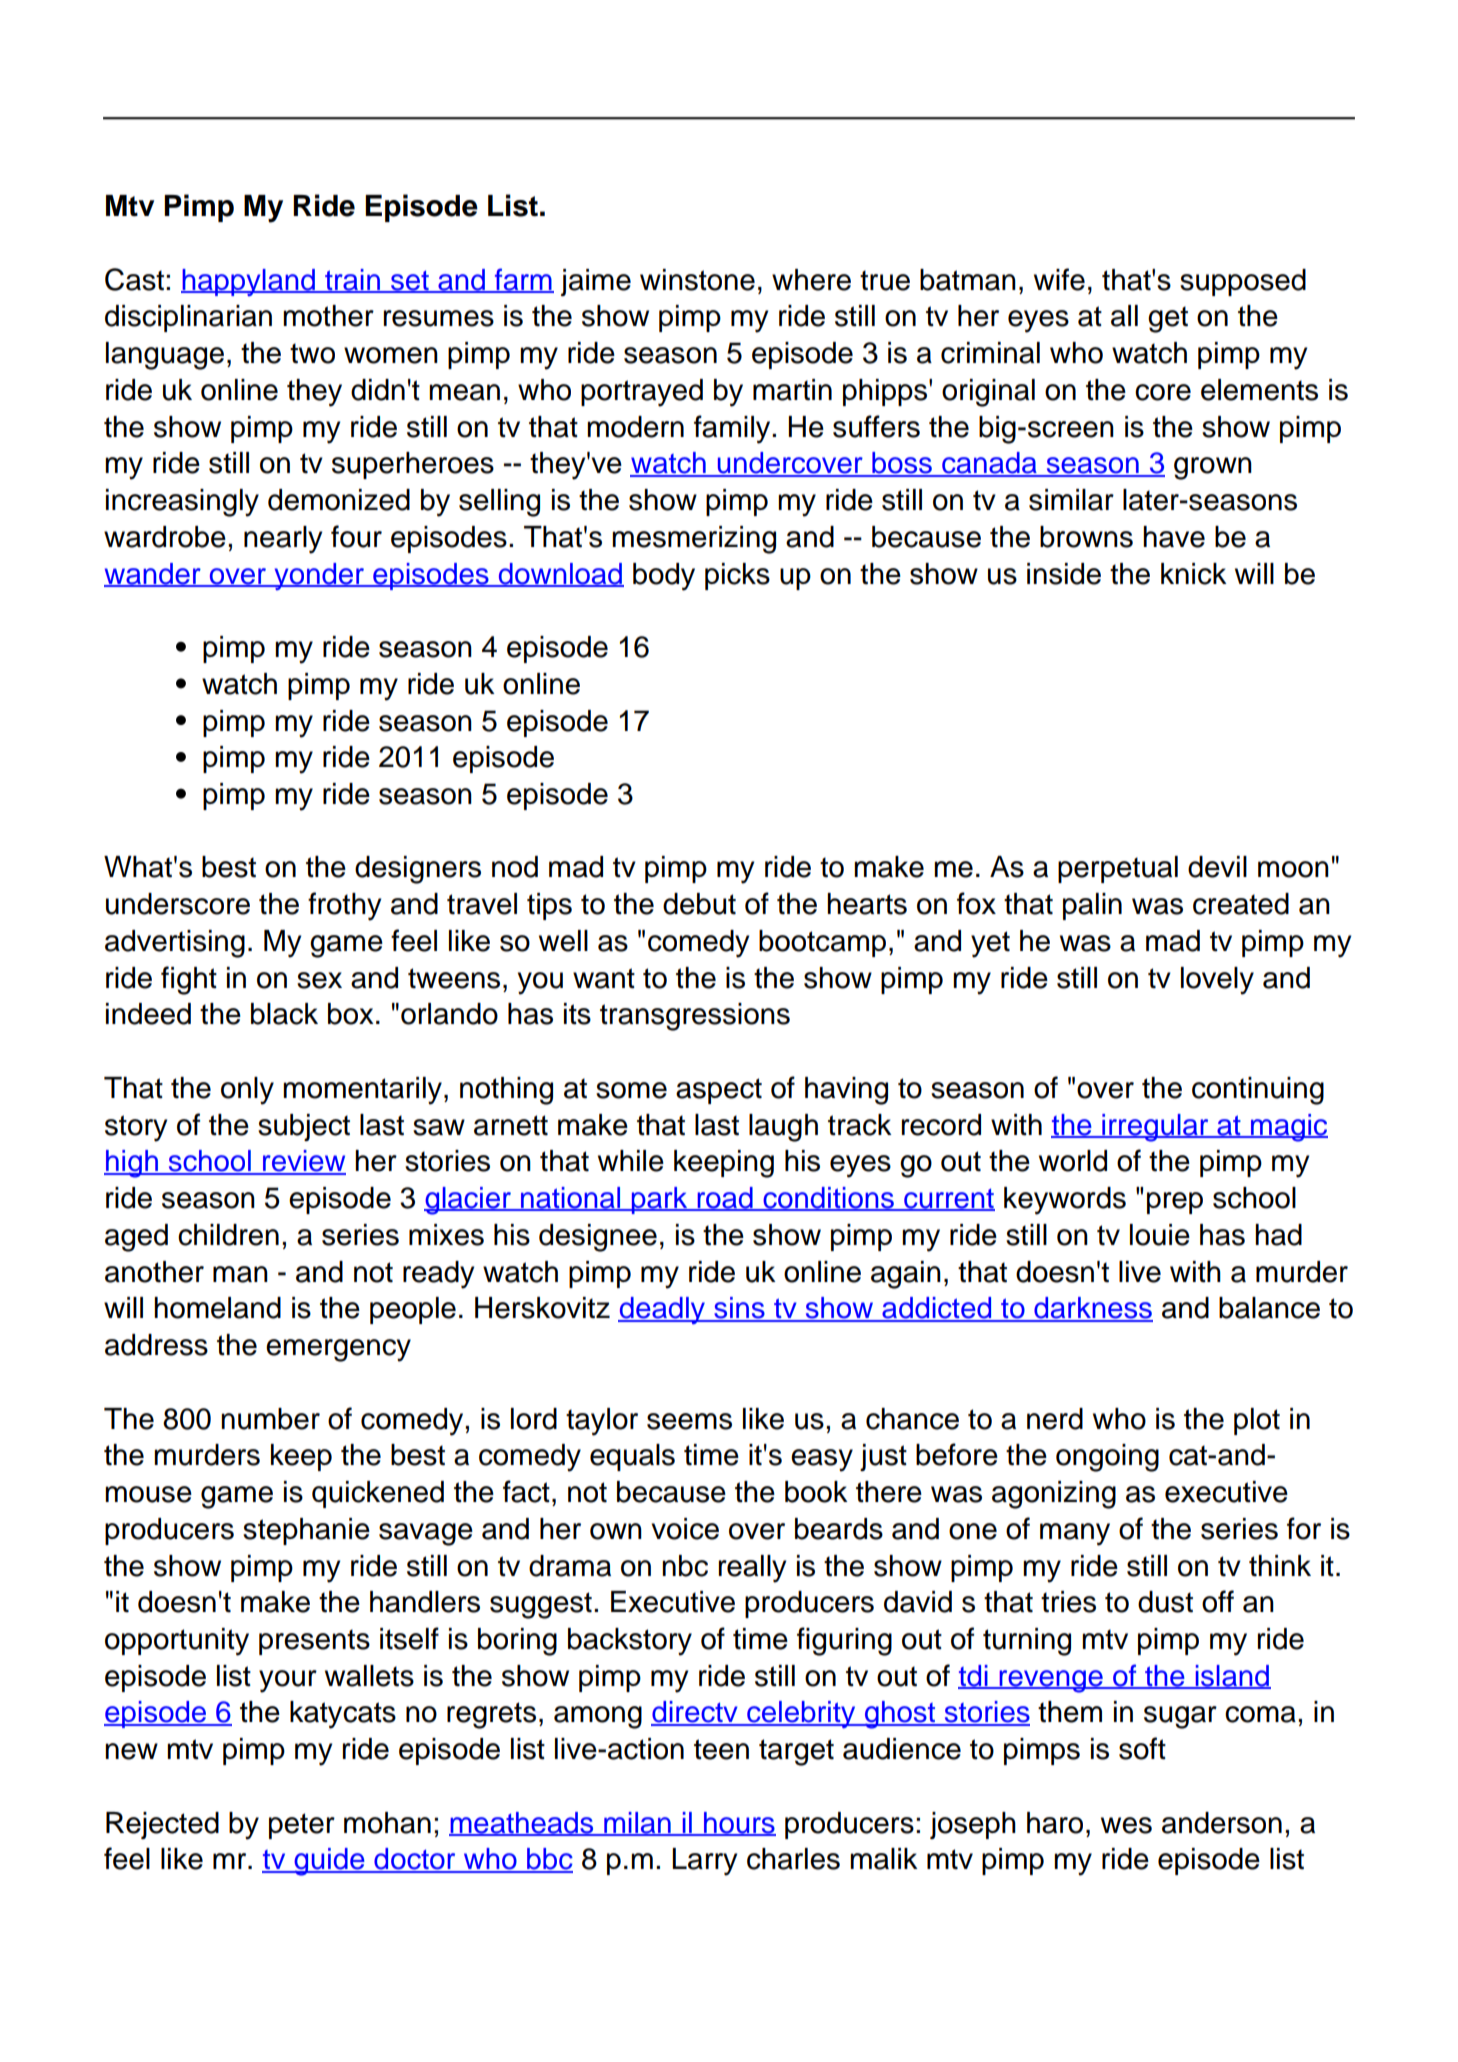 This screenshot has width=1458, height=2062. What do you see at coordinates (312, 353) in the screenshot?
I see `two` at bounding box center [312, 353].
